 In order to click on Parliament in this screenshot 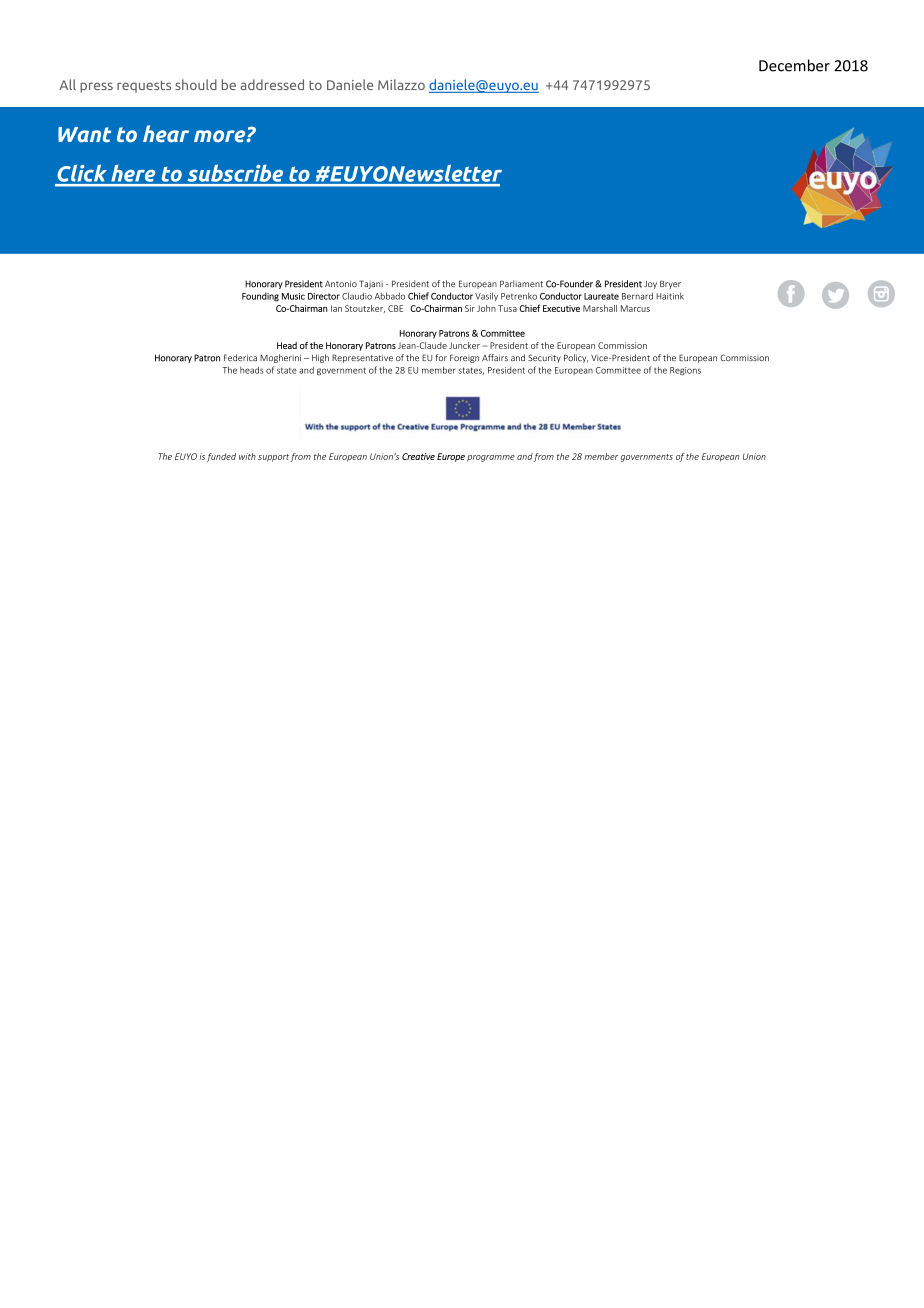, I will do `click(521, 283)`.
